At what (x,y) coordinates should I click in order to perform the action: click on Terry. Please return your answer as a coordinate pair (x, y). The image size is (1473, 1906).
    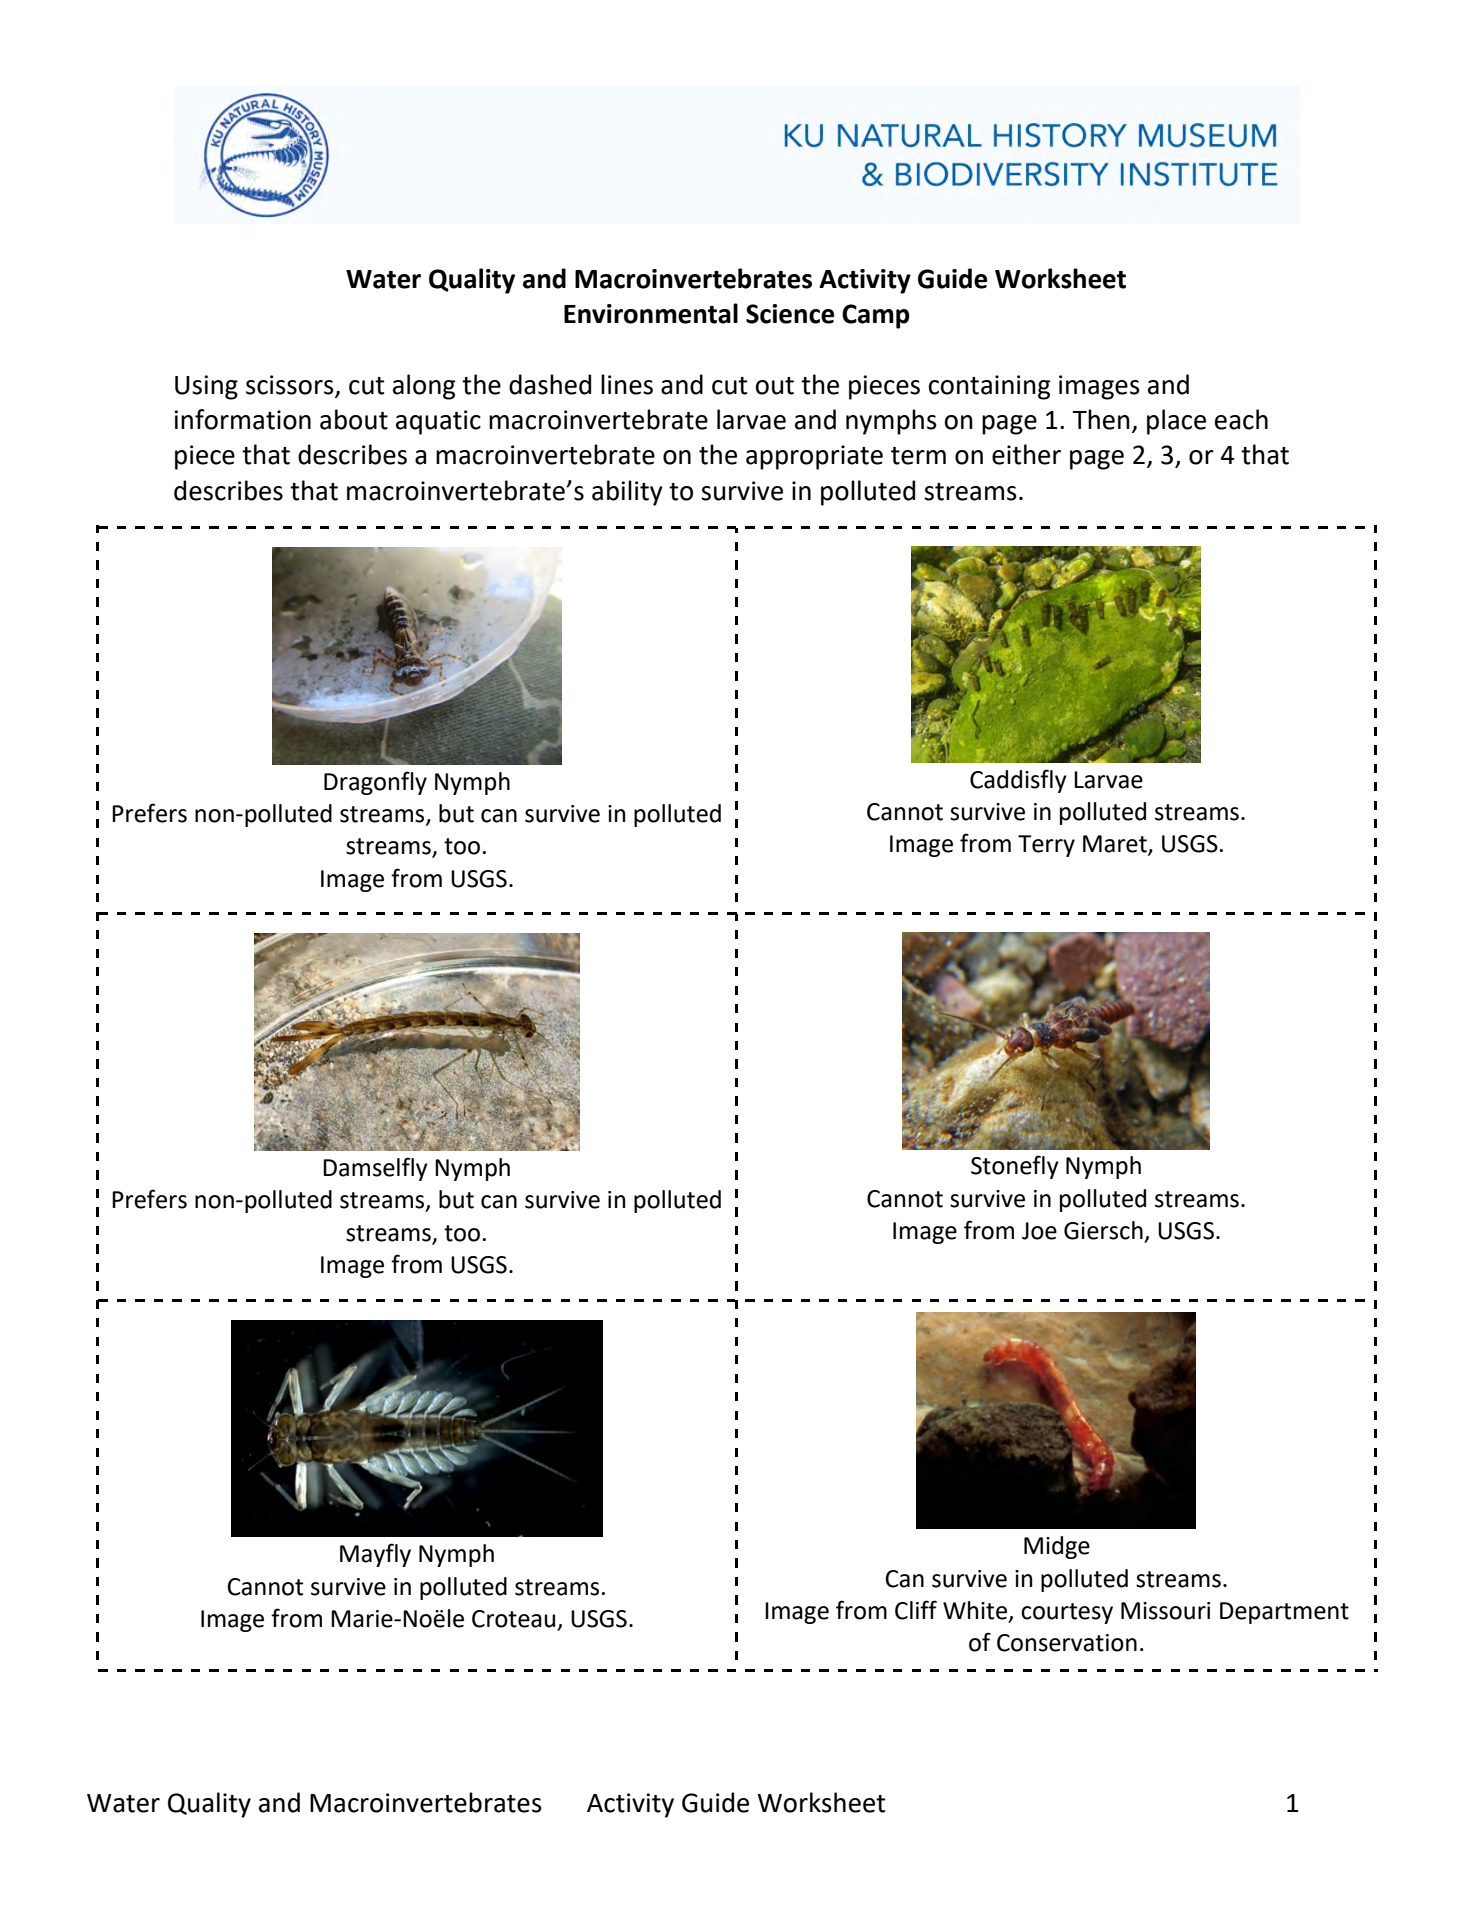
    Looking at the image, I should click on (1046, 846).
